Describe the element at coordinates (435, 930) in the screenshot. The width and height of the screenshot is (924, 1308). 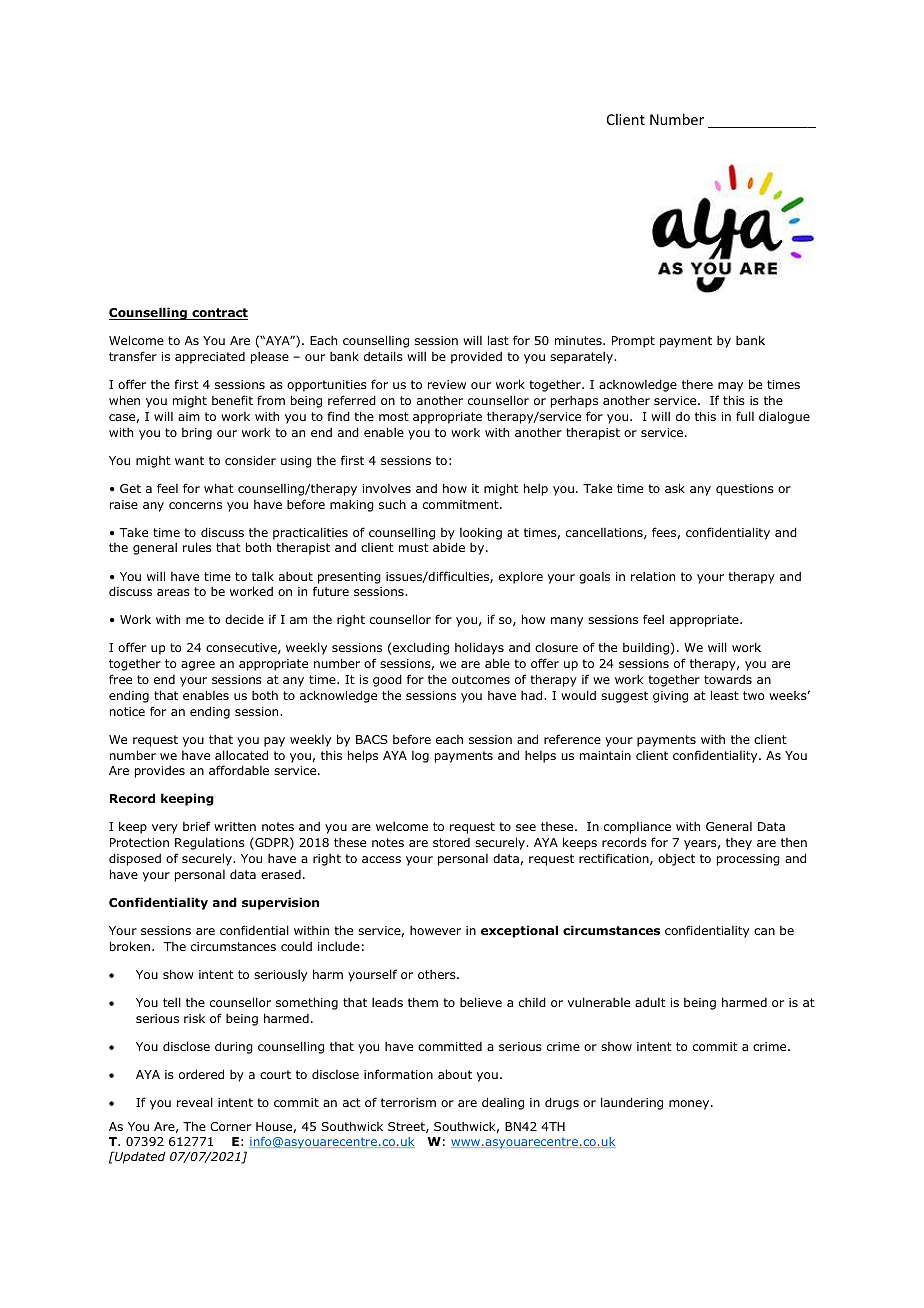
I see `however` at that location.
